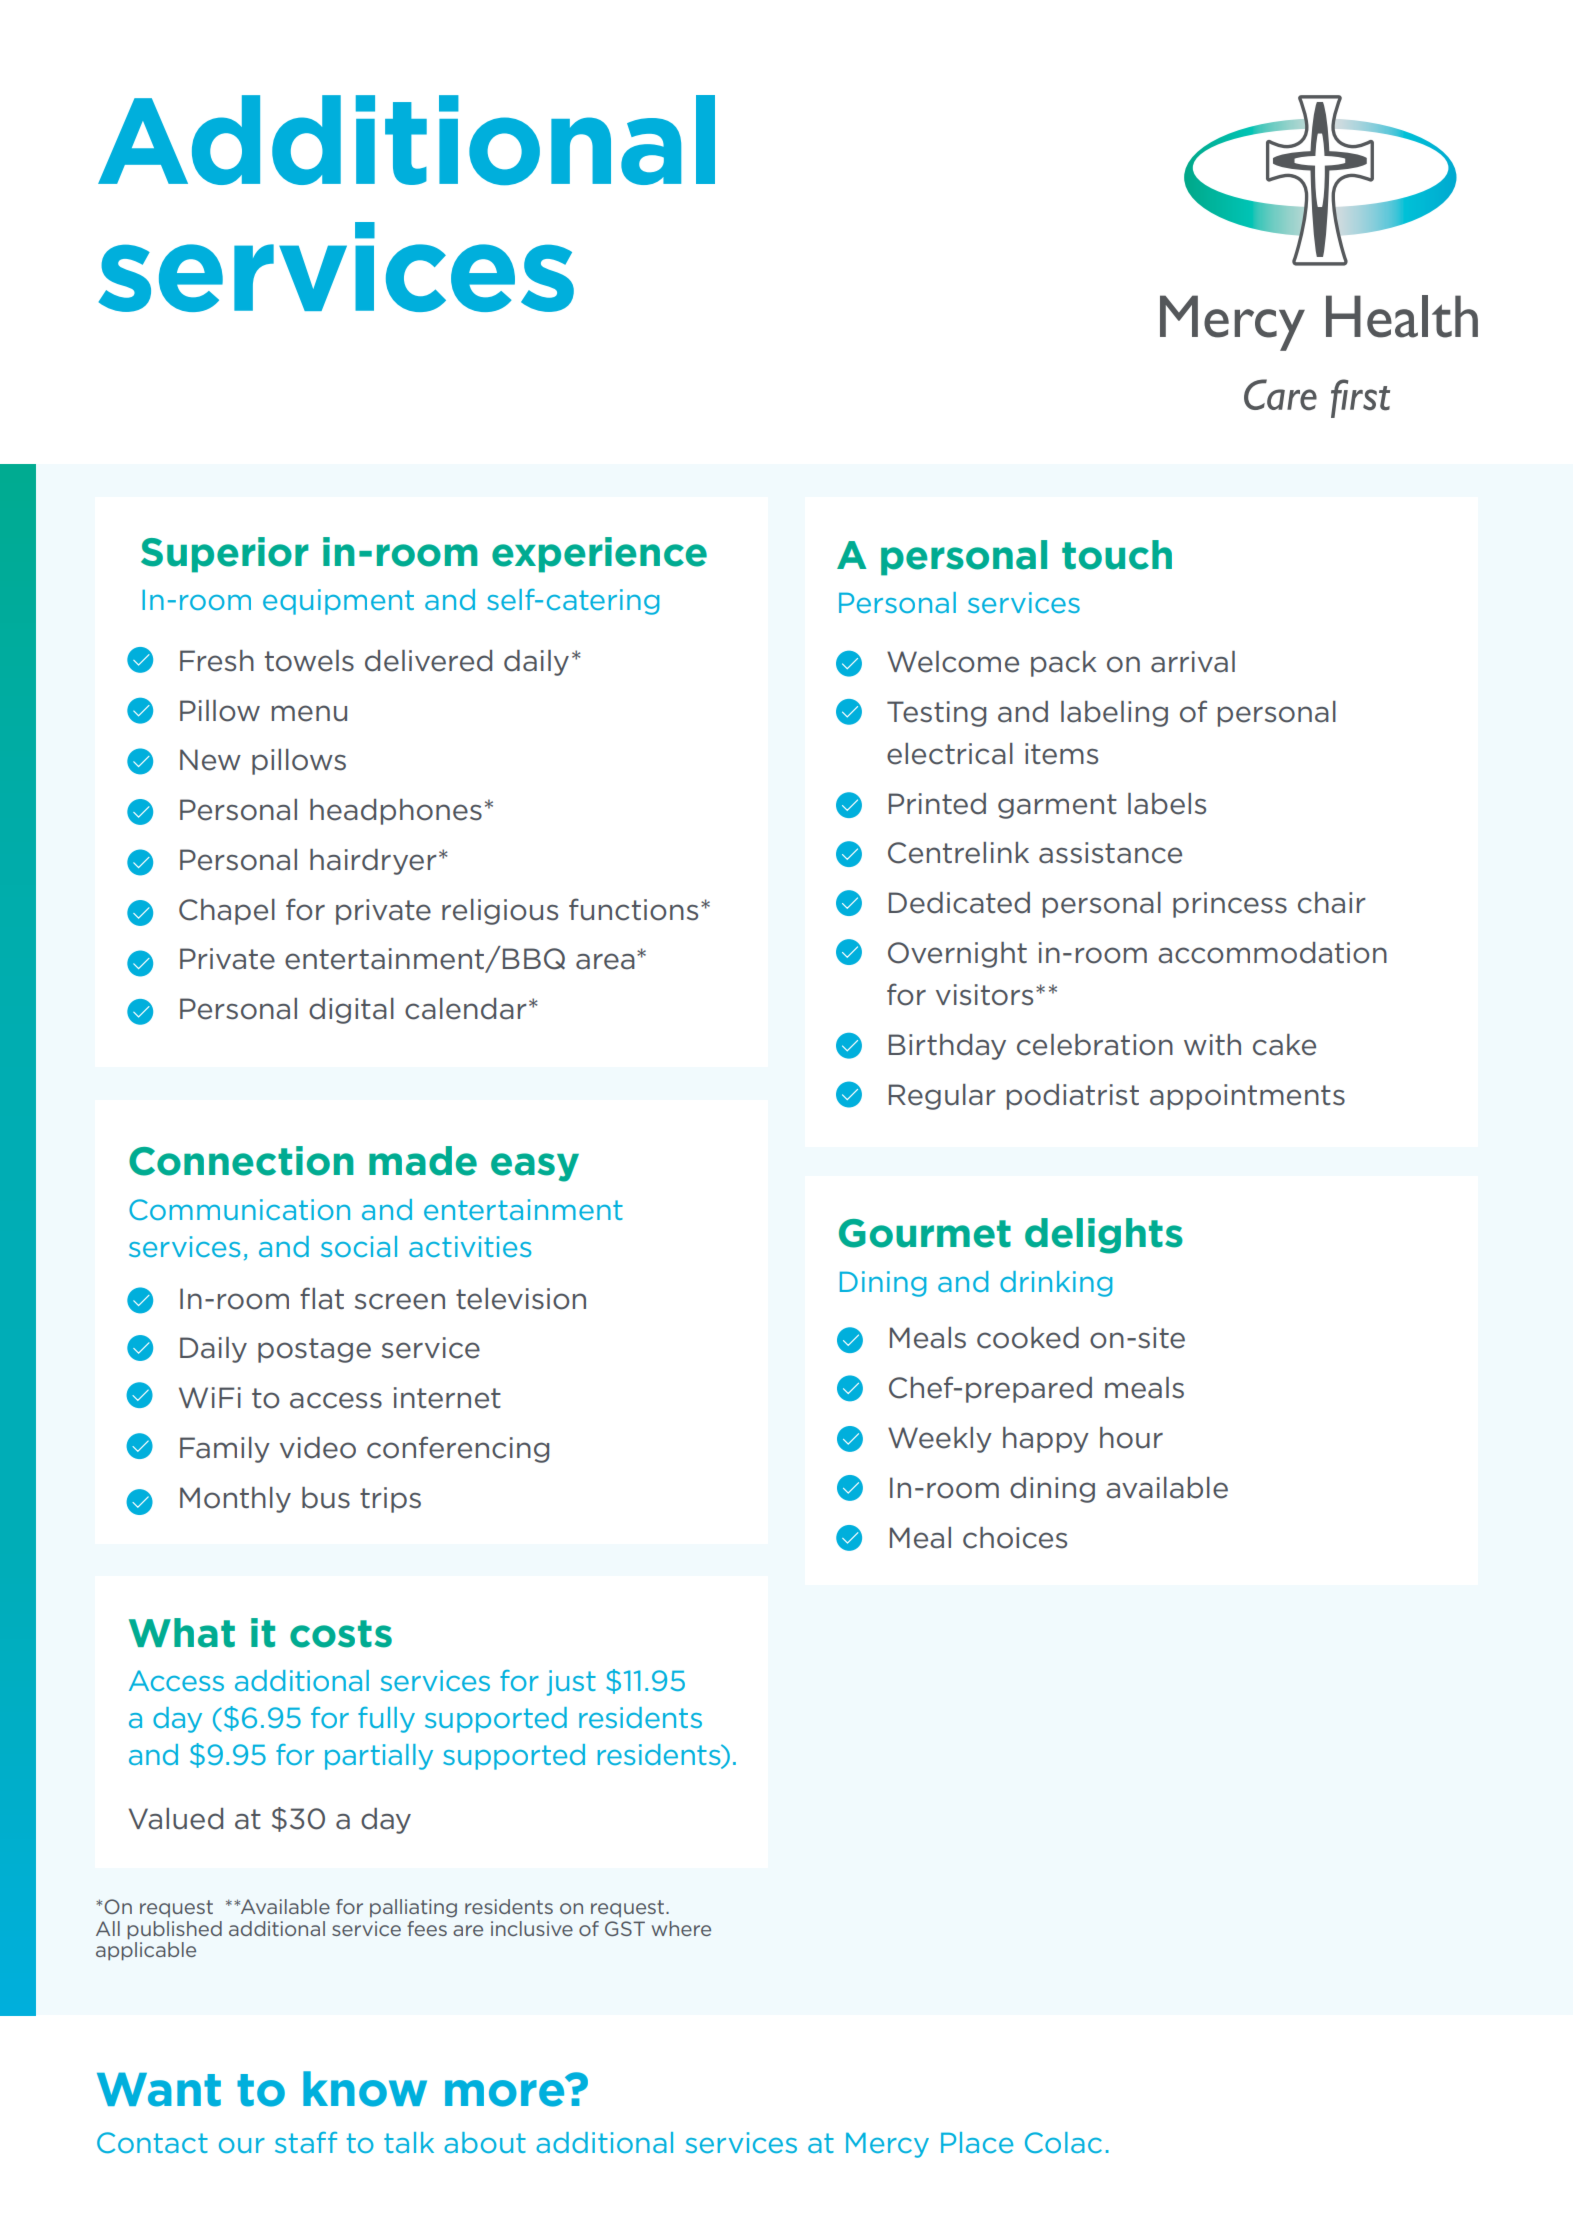 The width and height of the screenshot is (1573, 2225). I want to click on arrival, so click(1193, 662).
